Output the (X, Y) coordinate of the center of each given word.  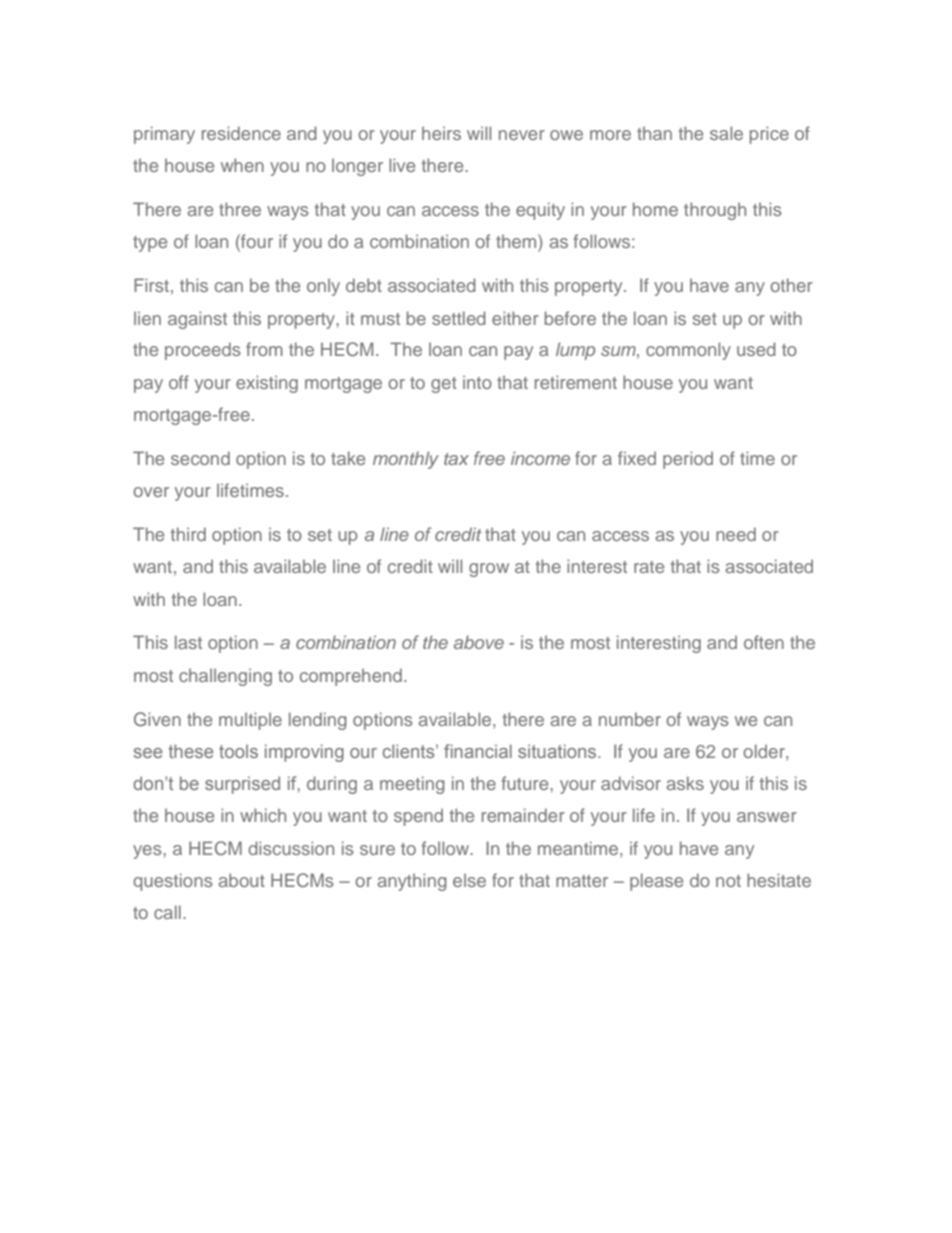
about (241, 880)
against (197, 320)
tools (238, 751)
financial (478, 751)
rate (649, 567)
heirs (441, 133)
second (200, 458)
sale (726, 133)
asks (685, 783)
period (688, 460)
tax (456, 459)
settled (459, 318)
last (188, 642)
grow (489, 570)
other (791, 285)
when (242, 165)
